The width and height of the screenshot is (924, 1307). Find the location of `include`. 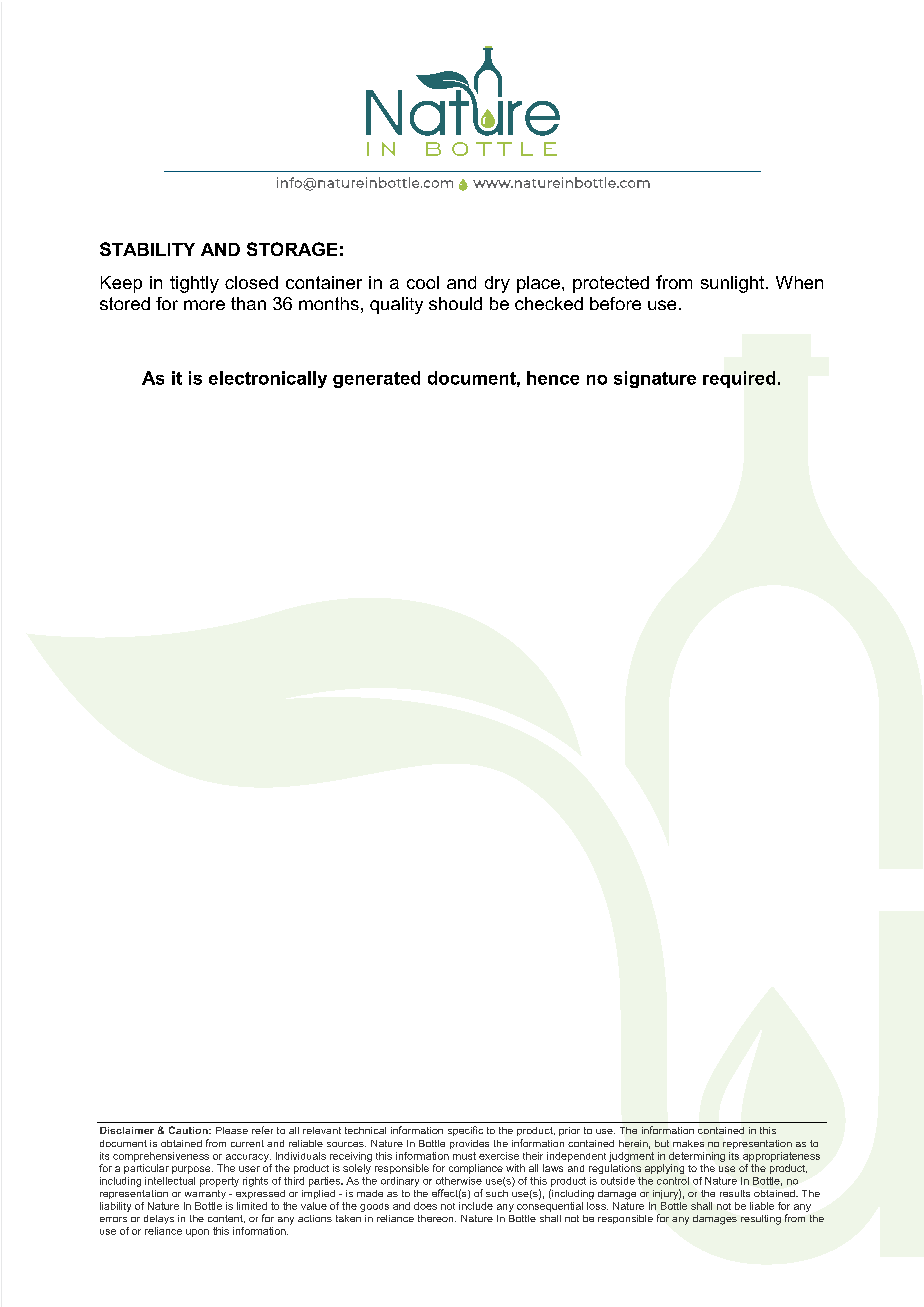

include is located at coordinates (476, 1206).
